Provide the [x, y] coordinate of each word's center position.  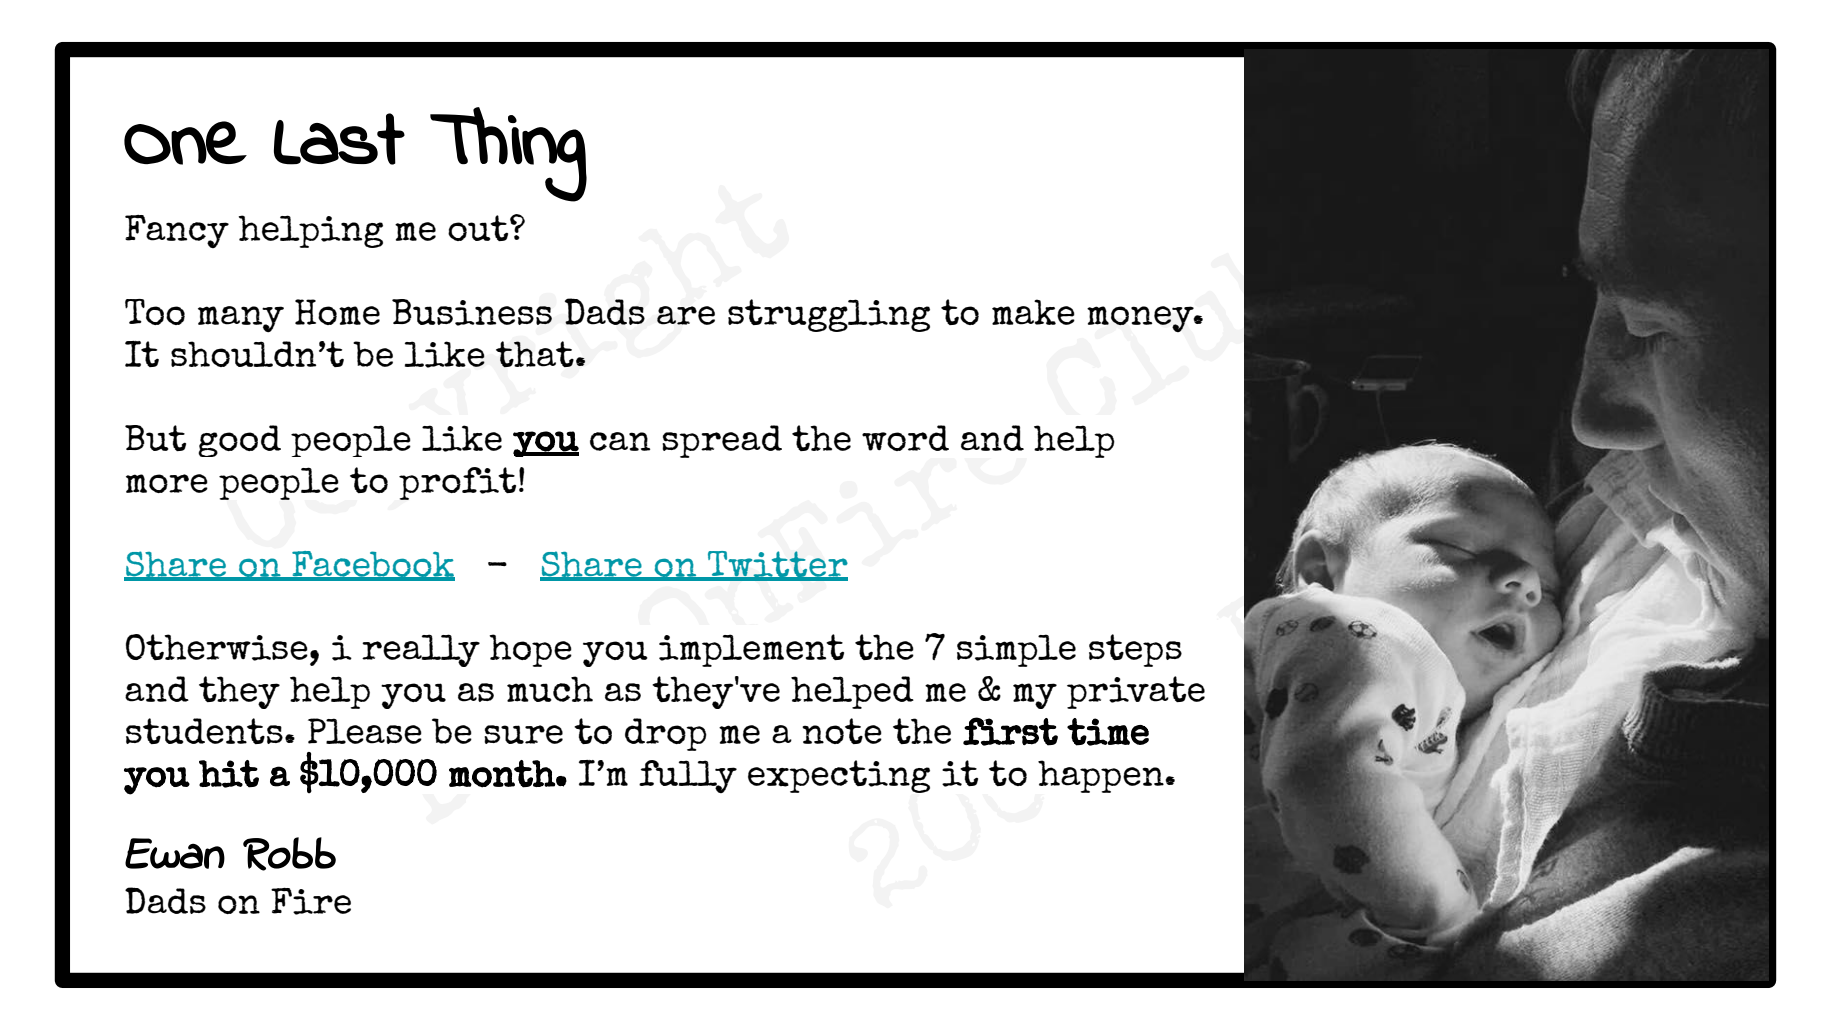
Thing [508, 154]
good [239, 441]
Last [339, 139]
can [620, 441]
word [905, 438]
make [1033, 312]
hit [229, 774]
